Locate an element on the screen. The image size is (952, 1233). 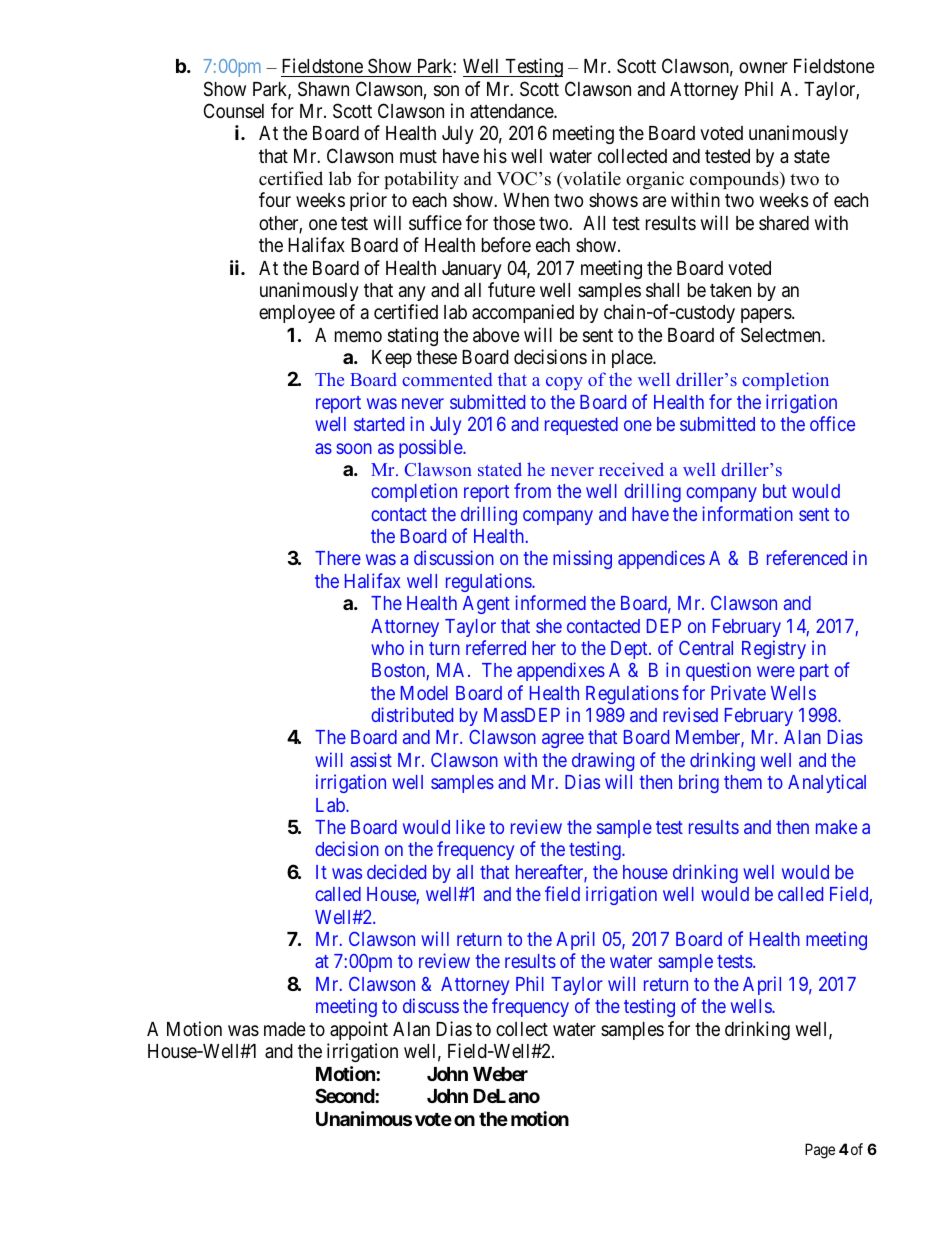
attendance is located at coordinates (512, 111).
